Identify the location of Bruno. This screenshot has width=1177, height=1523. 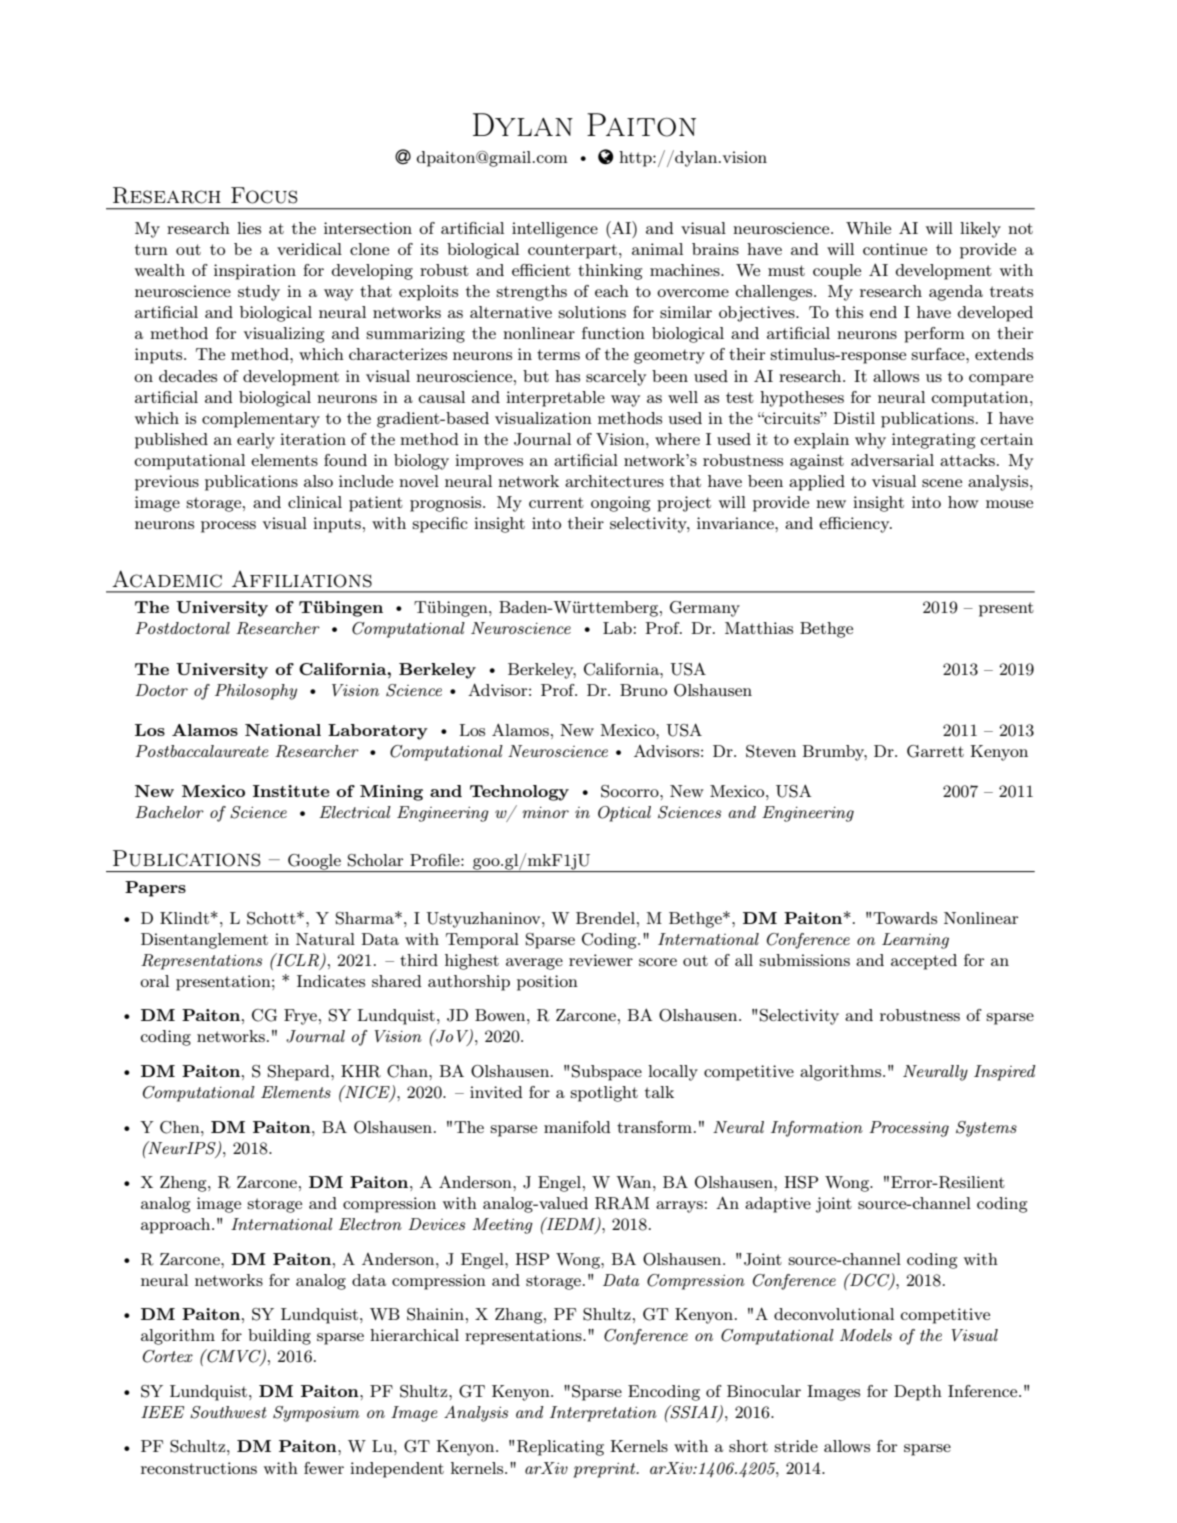
(643, 690).
